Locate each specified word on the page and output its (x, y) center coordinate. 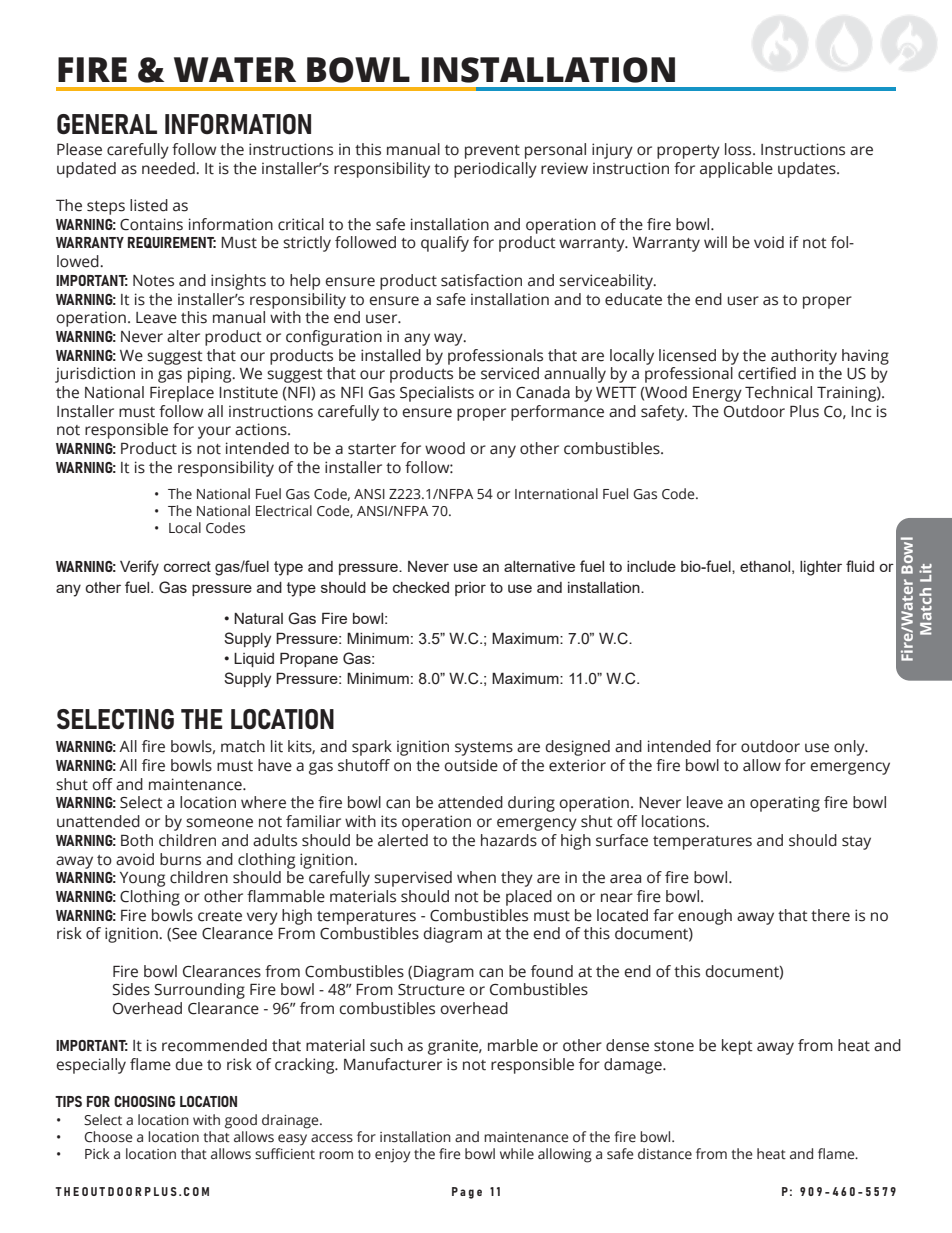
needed (169, 168)
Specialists (437, 394)
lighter (821, 568)
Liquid (254, 660)
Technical (778, 392)
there (830, 915)
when (476, 877)
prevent (492, 152)
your (214, 432)
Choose (108, 1137)
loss (739, 149)
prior (470, 589)
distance (665, 1154)
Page (467, 1193)
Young (142, 879)
